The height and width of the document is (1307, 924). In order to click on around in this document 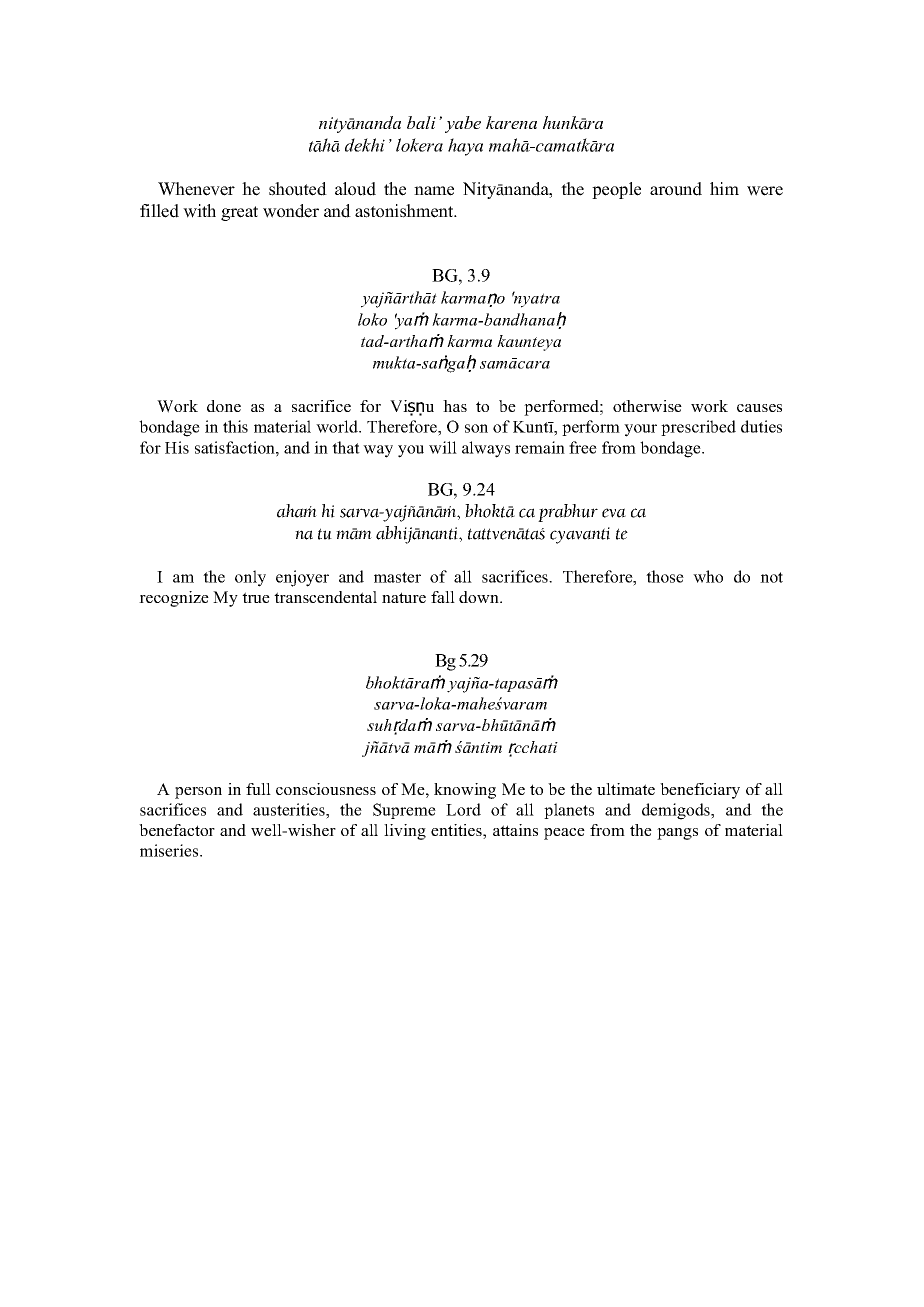, I will do `click(676, 189)`.
